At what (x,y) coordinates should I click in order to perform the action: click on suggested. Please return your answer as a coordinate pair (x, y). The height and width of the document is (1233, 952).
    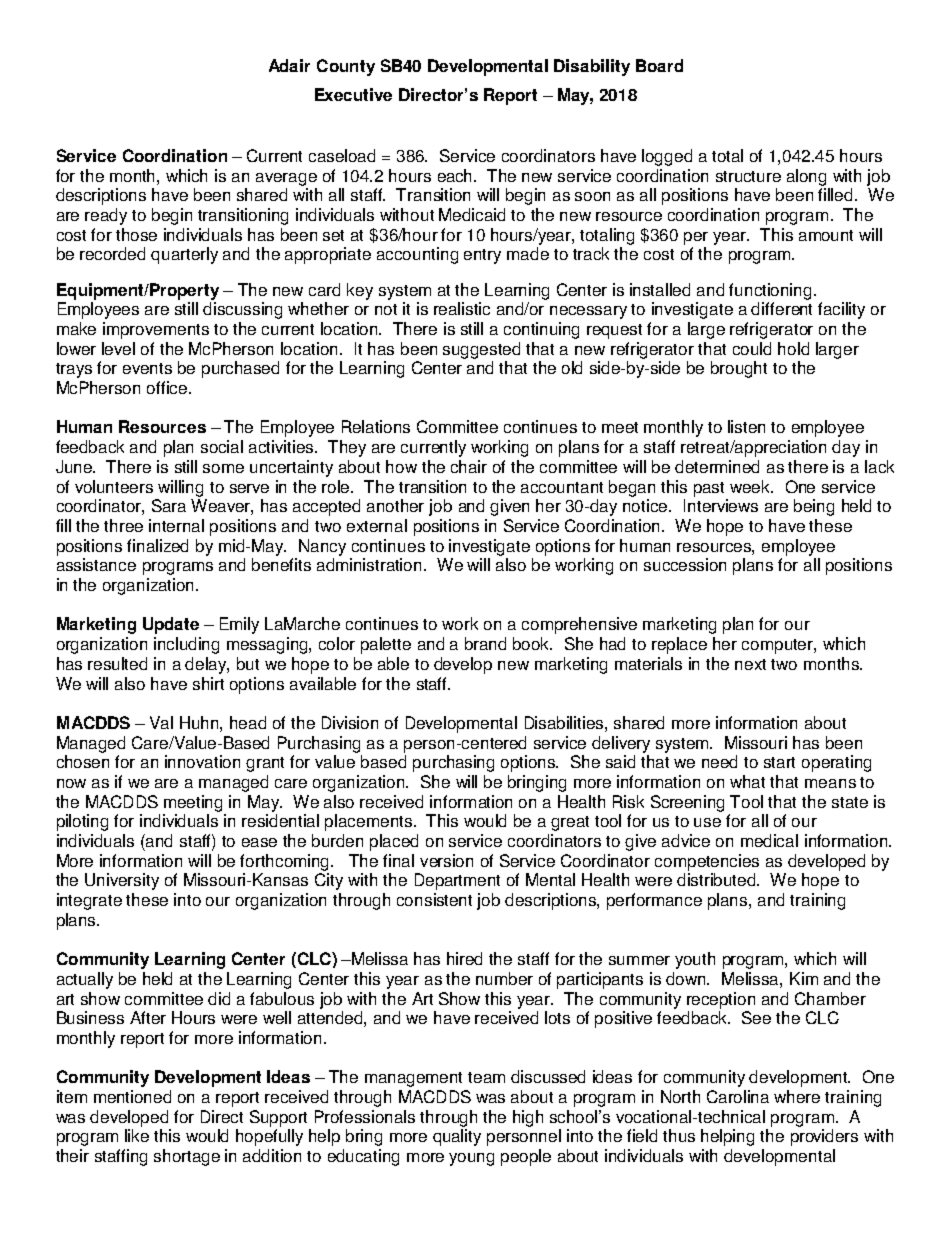
    Looking at the image, I should click on (481, 350).
